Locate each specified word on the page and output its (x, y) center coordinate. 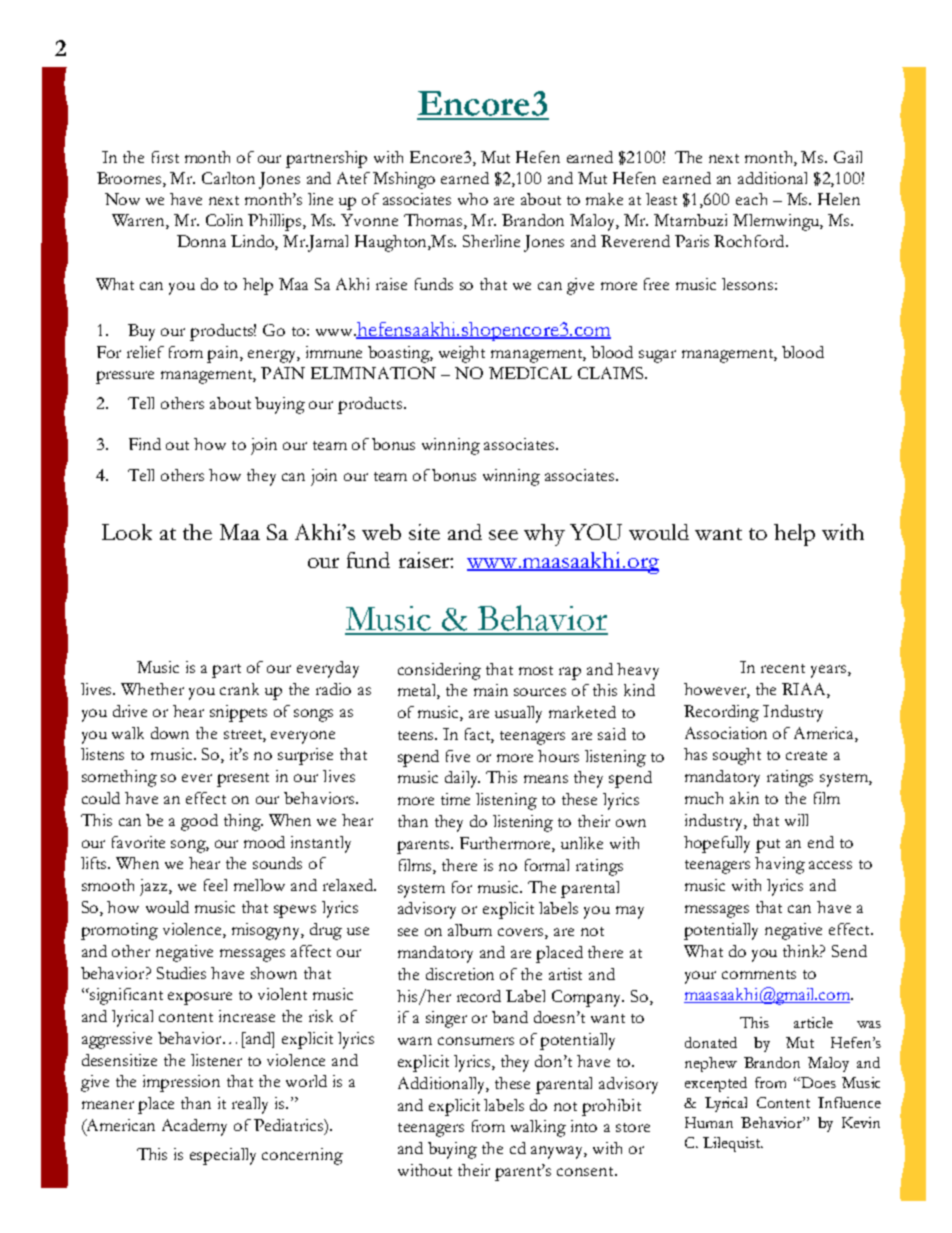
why (544, 535)
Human (709, 1122)
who (473, 199)
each (751, 199)
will (796, 820)
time (455, 799)
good (199, 822)
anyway (559, 1152)
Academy (194, 1127)
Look (127, 532)
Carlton (228, 178)
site (424, 532)
